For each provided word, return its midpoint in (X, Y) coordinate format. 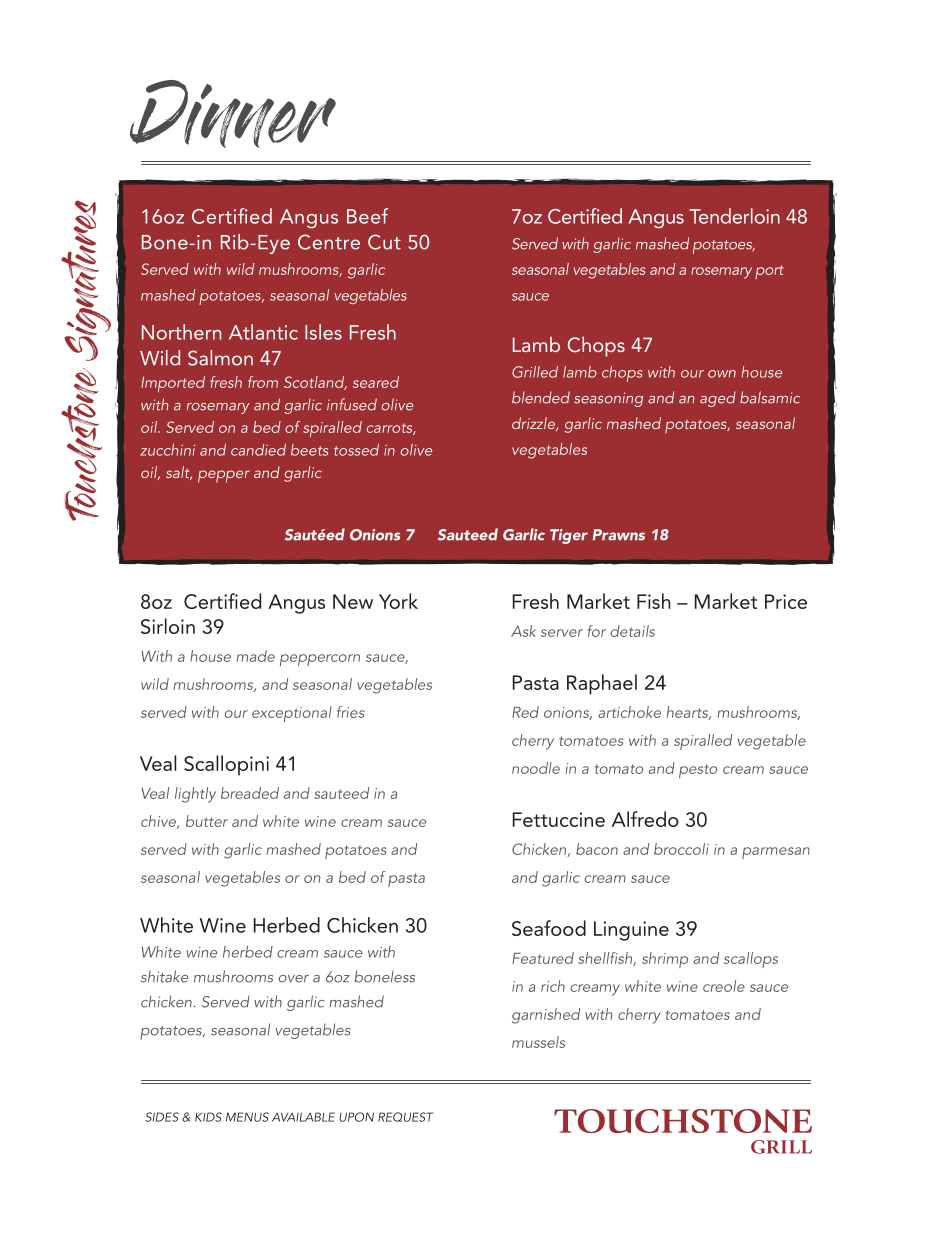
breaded (250, 793)
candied (258, 450)
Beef (367, 216)
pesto (698, 771)
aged (718, 399)
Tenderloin (734, 216)
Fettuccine (558, 819)
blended (541, 397)
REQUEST (405, 1117)
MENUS (247, 1117)
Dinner (233, 114)
